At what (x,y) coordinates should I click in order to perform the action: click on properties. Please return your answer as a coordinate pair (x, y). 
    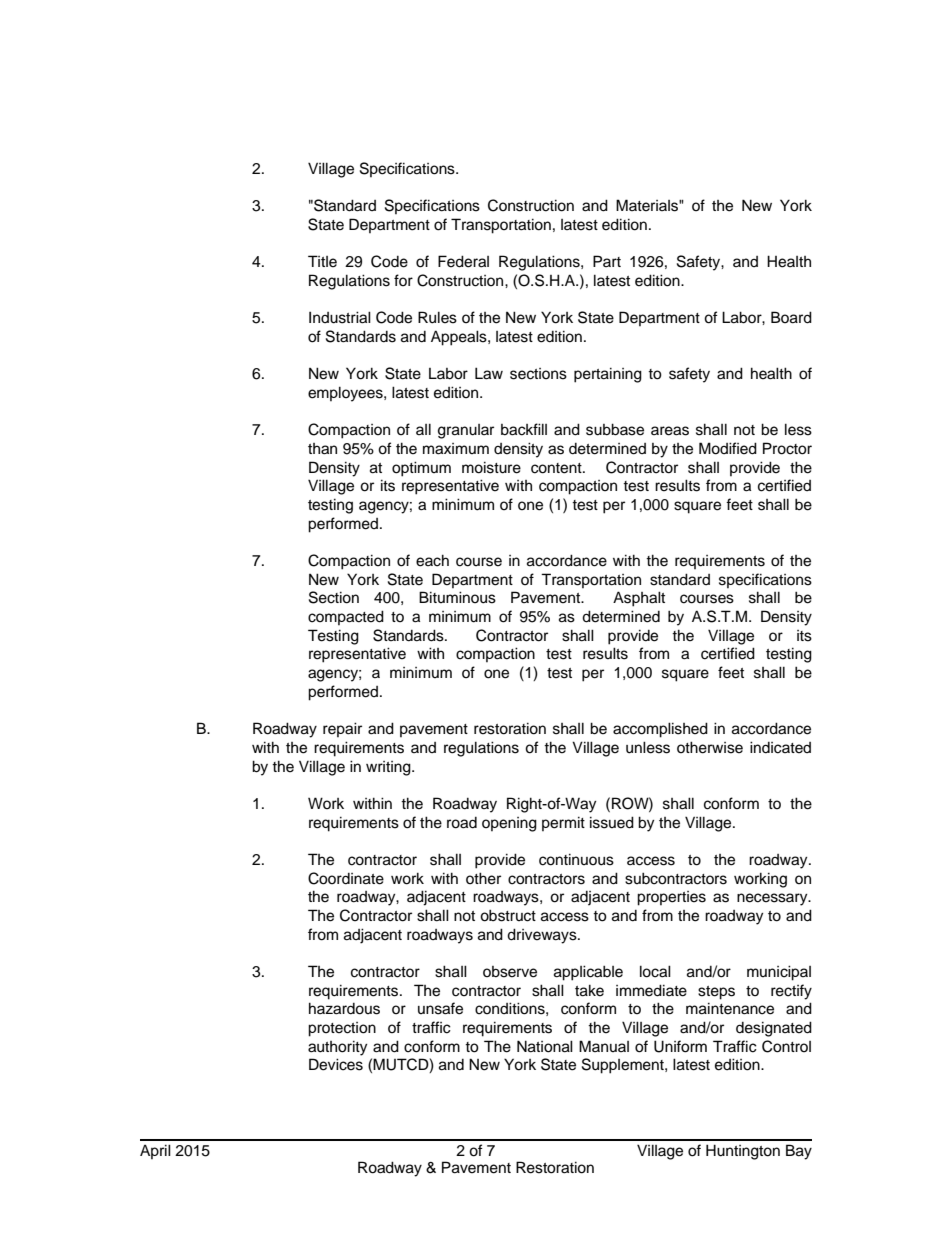
    Looking at the image, I should click on (671, 898).
